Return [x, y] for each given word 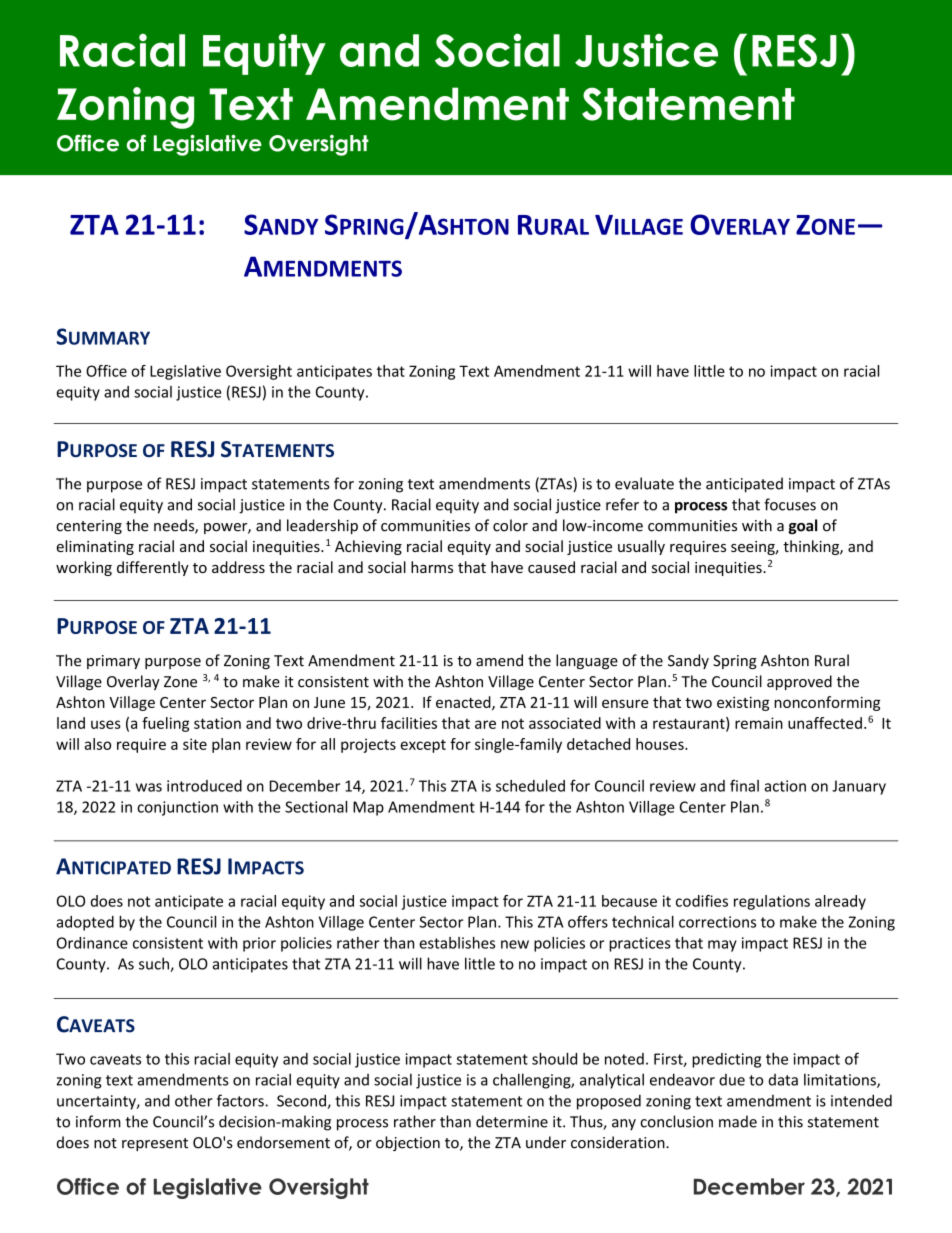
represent [155, 1144]
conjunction [177, 808]
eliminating [95, 547]
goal [802, 526]
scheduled [530, 786]
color [510, 525]
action [785, 786]
